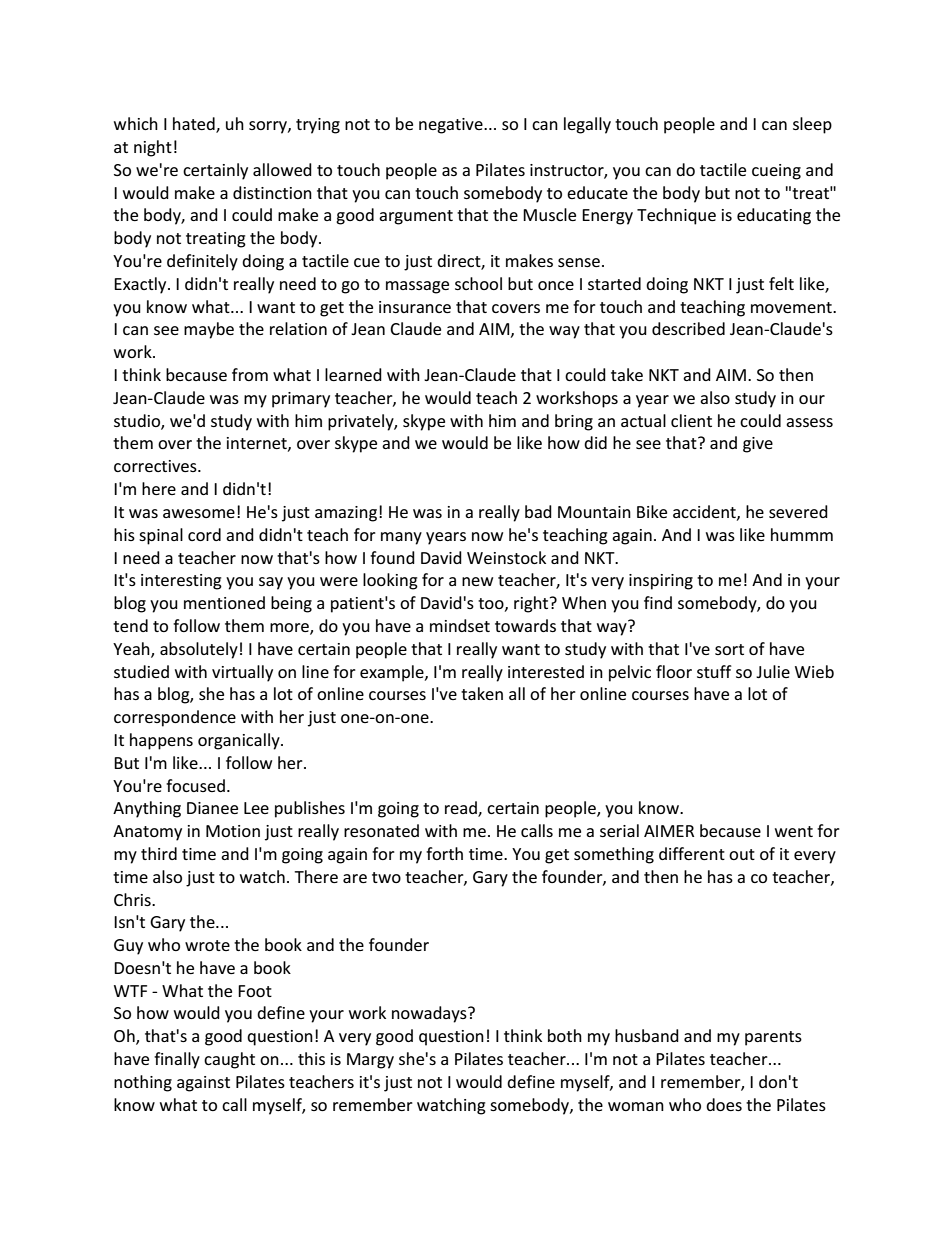 The width and height of the screenshot is (952, 1233). What do you see at coordinates (229, 1060) in the screenshot?
I see `caught` at bounding box center [229, 1060].
